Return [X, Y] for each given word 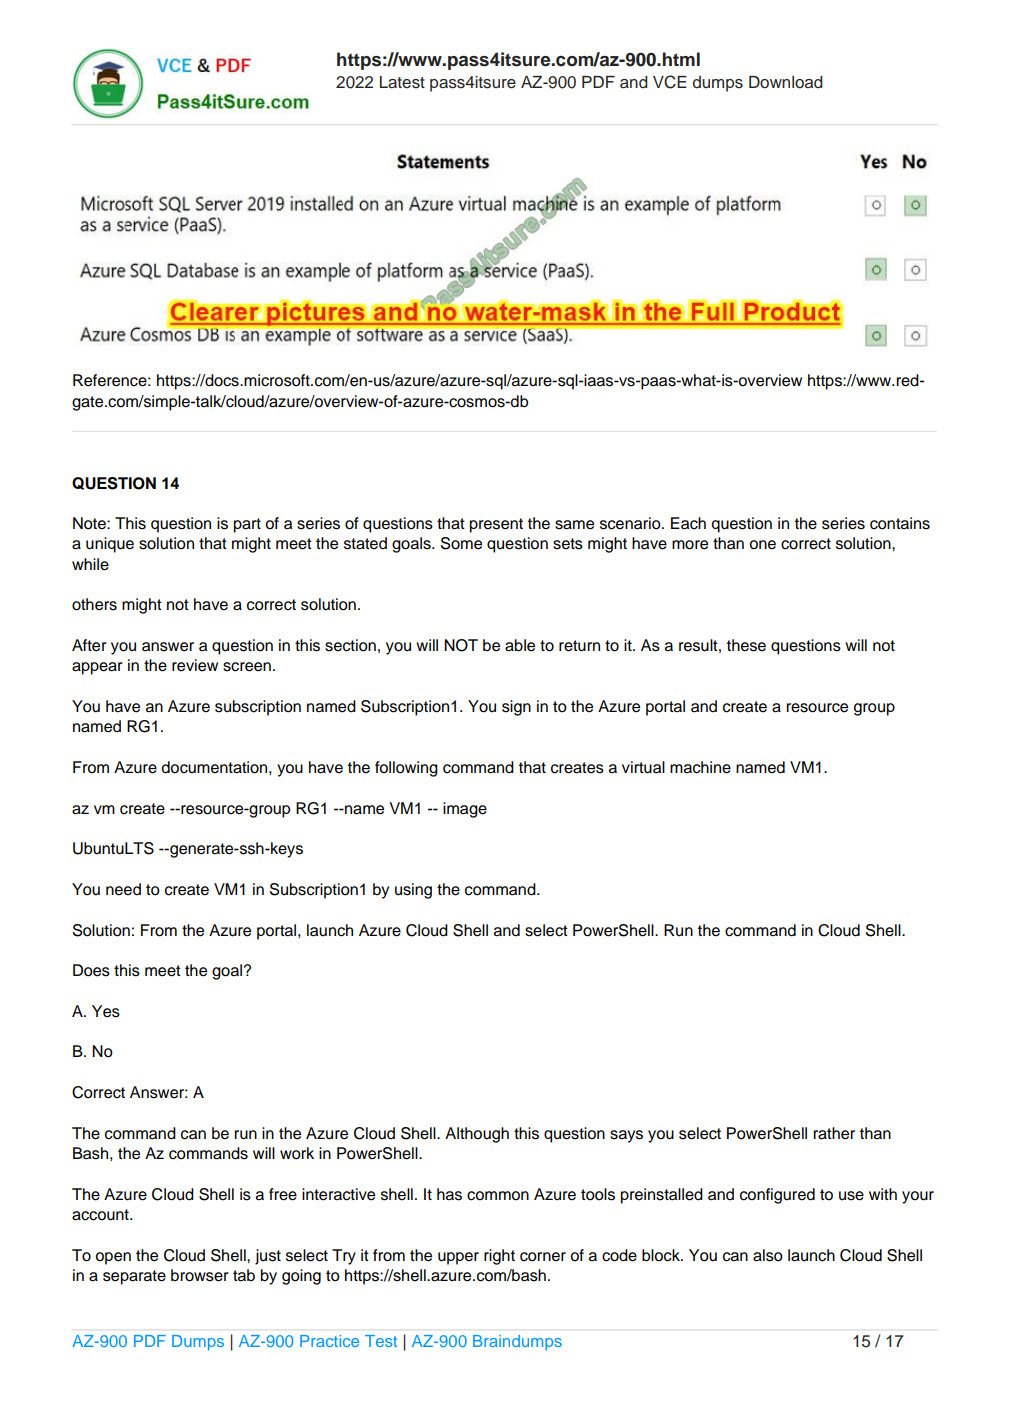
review [195, 665]
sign [516, 708]
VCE [670, 82]
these [746, 645]
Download [786, 82]
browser [200, 1275]
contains [900, 523]
